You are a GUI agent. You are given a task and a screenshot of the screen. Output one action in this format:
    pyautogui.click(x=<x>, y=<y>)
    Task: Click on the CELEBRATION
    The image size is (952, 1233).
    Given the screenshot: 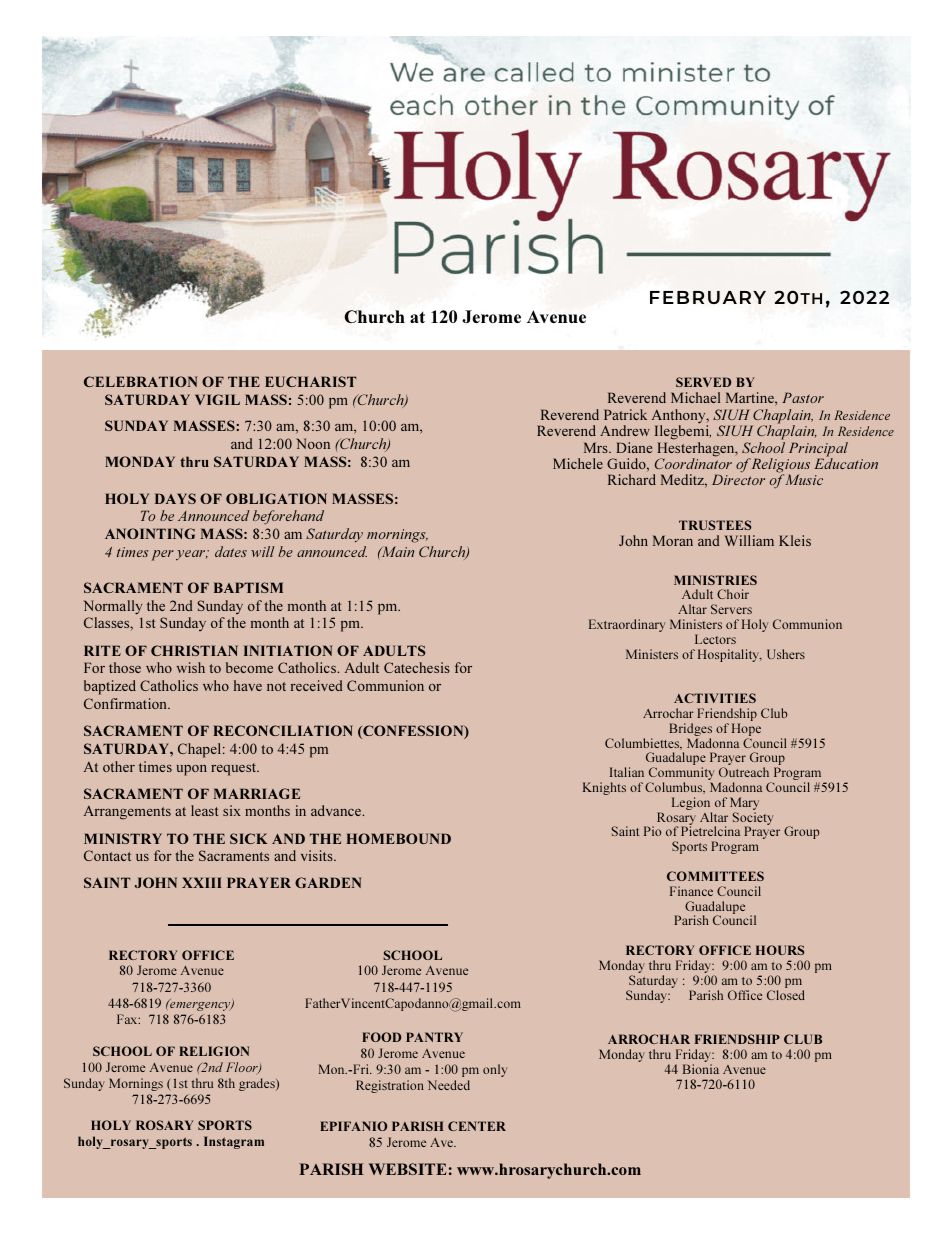 What is the action you would take?
    pyautogui.click(x=141, y=381)
